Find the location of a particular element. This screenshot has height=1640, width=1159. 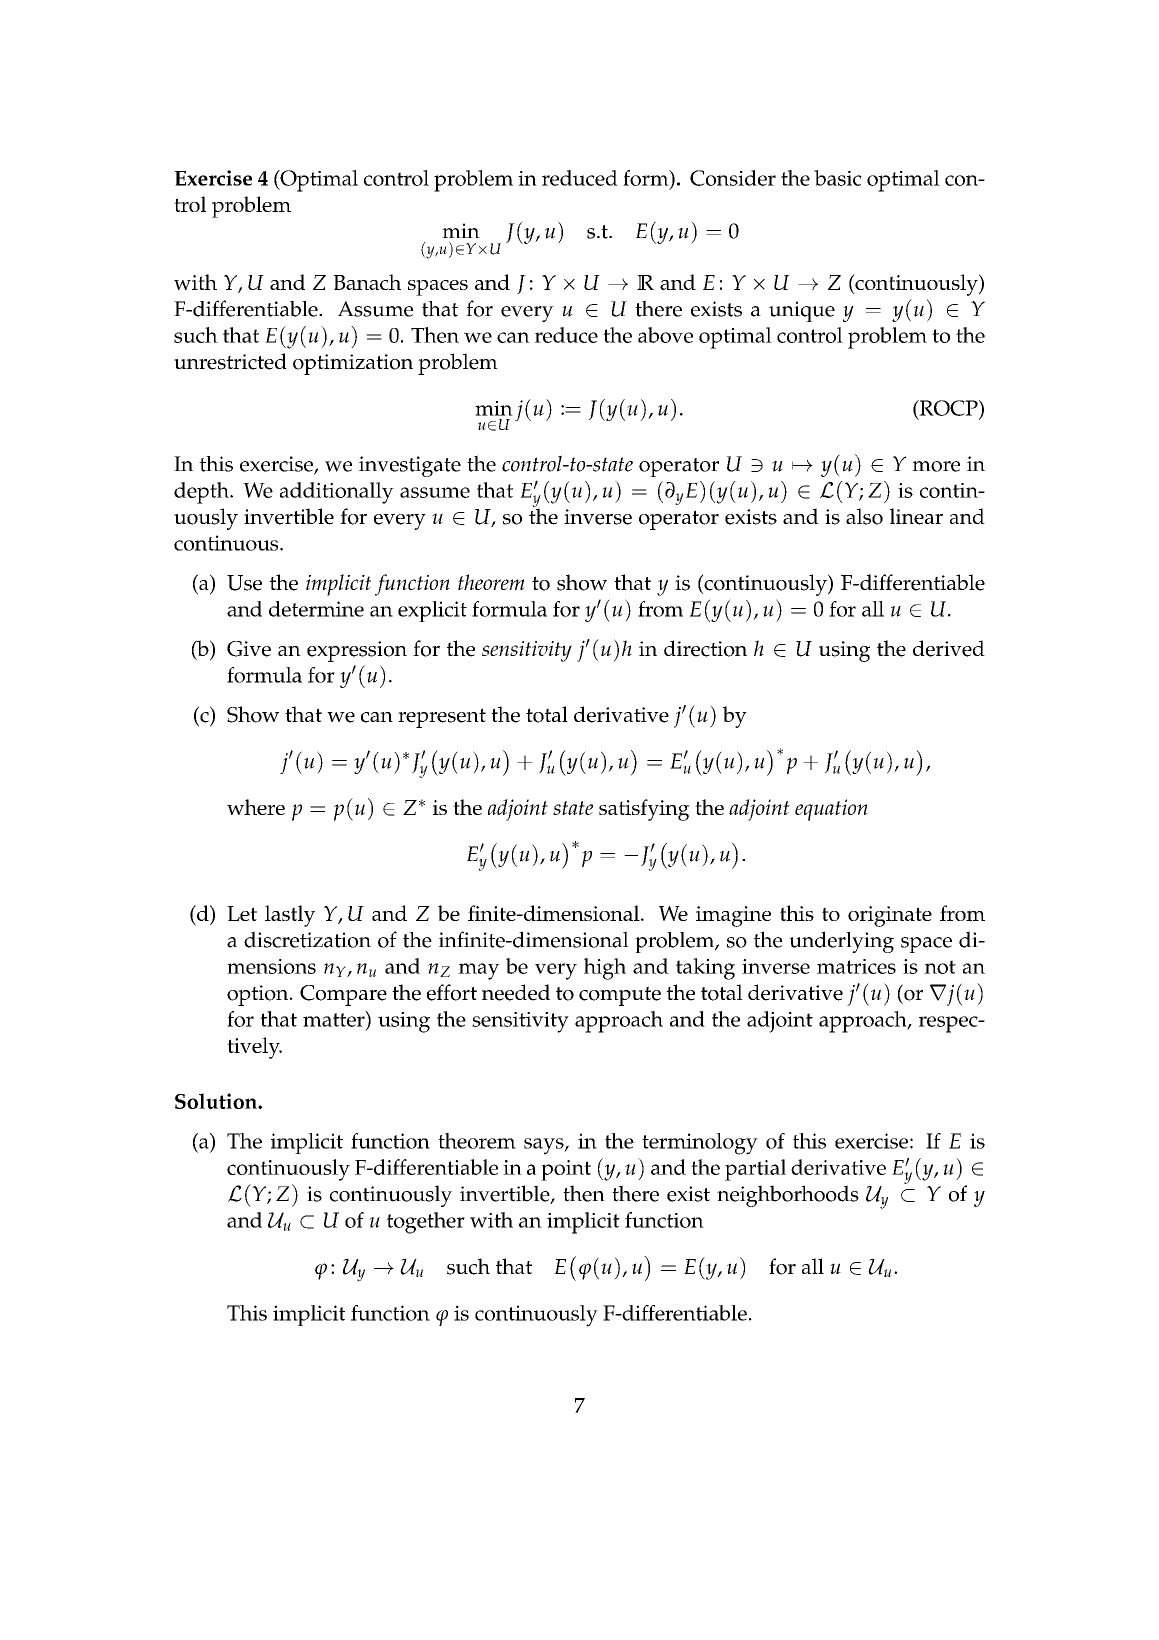

also is located at coordinates (864, 516).
